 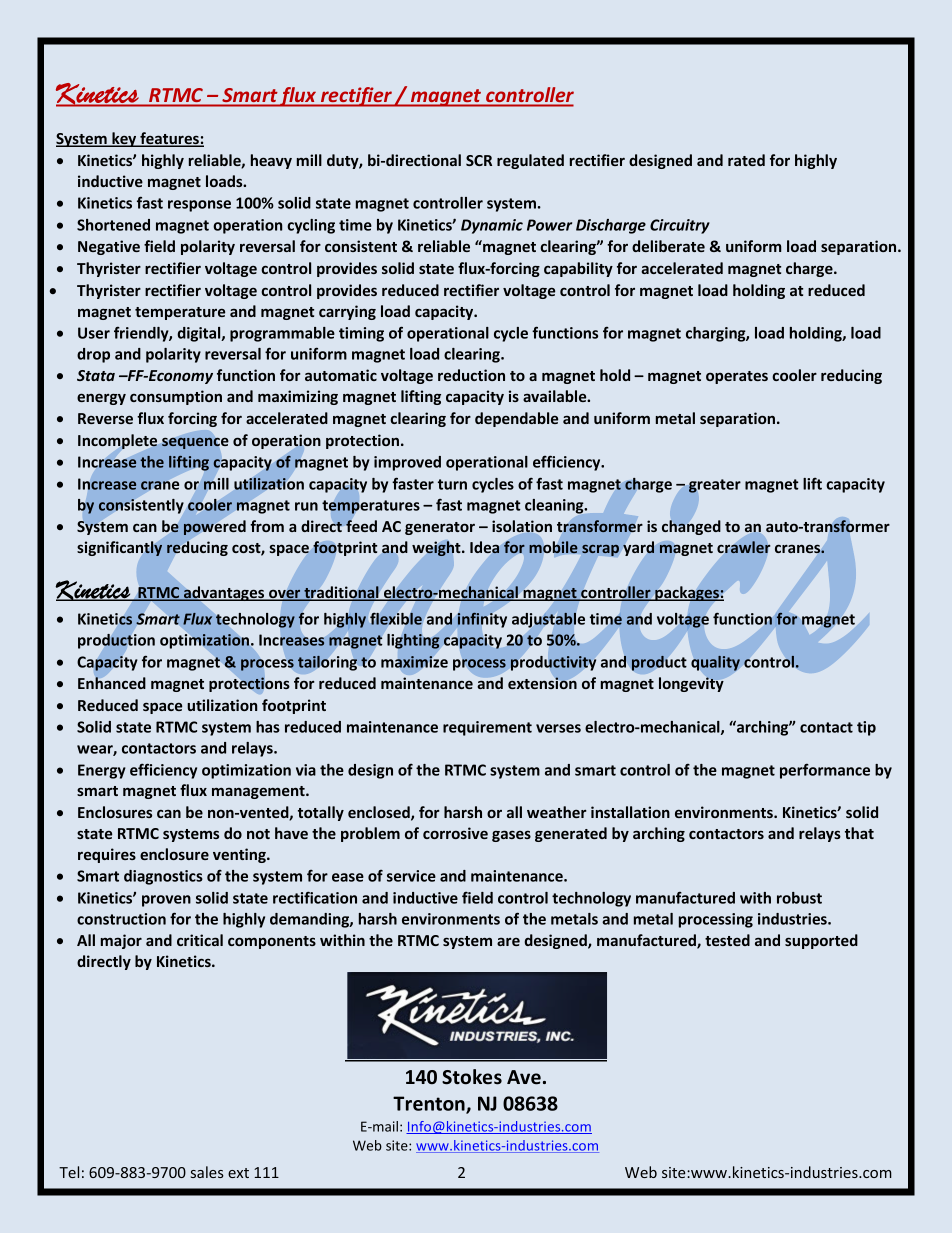 I want to click on performance, so click(x=825, y=771).
